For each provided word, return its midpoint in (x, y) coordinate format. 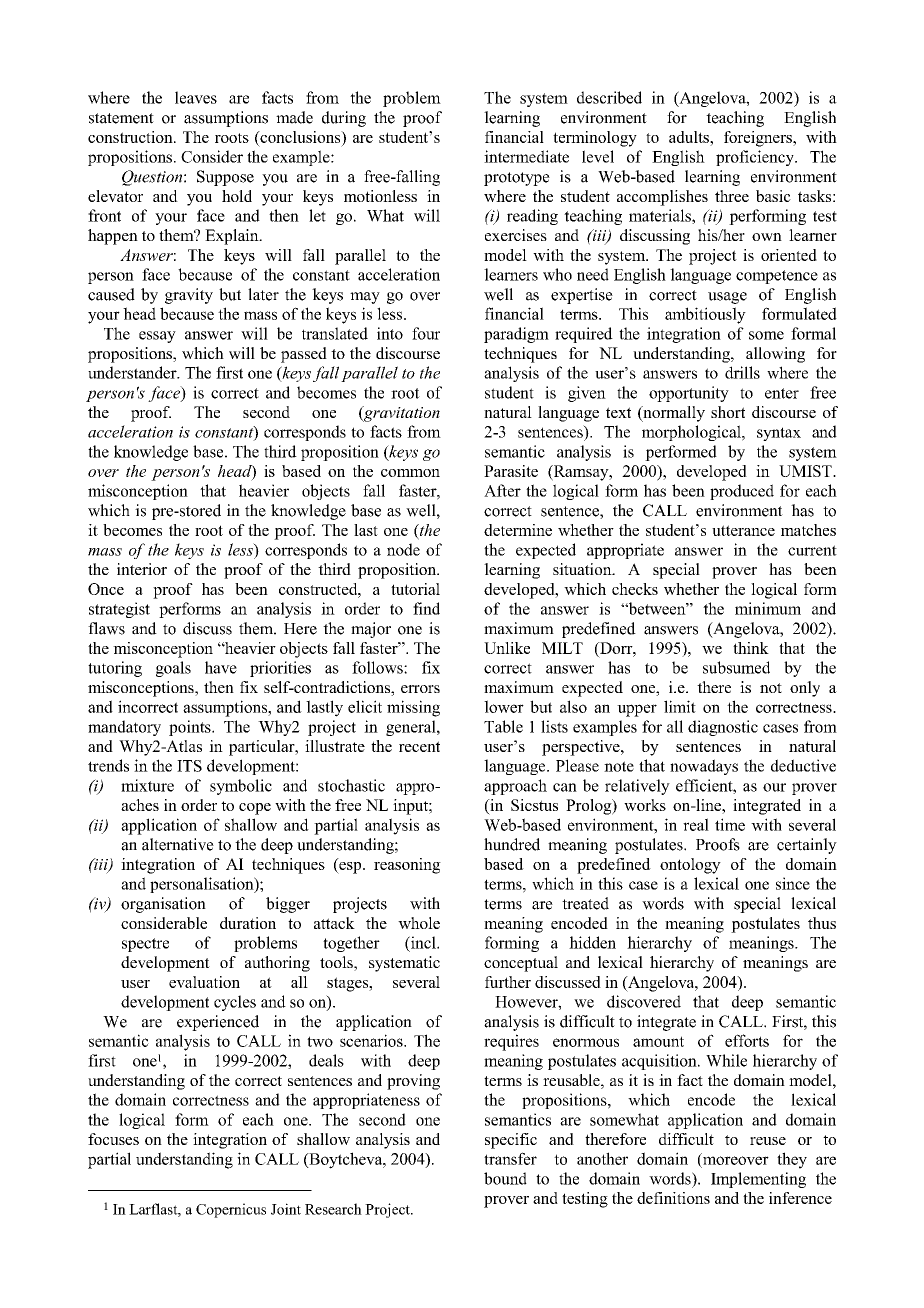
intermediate (526, 156)
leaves (196, 97)
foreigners (759, 139)
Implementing (758, 1180)
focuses (113, 1139)
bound (505, 1178)
